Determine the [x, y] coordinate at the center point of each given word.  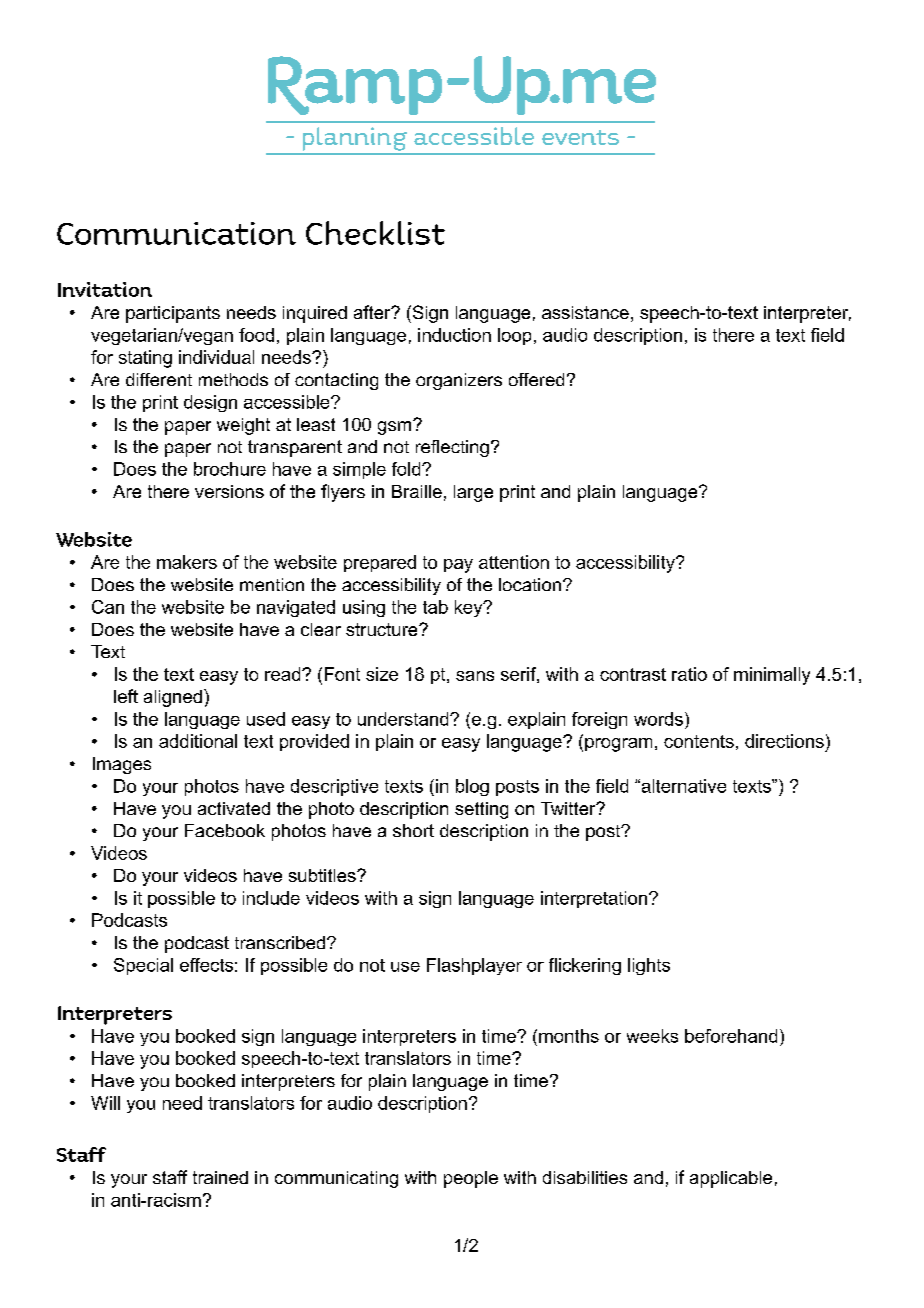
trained [220, 1177]
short [413, 830]
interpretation [595, 899]
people [471, 1179]
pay [458, 566]
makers [187, 562]
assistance [585, 312]
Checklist [375, 233]
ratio [689, 674]
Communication [176, 233]
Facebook [225, 830]
